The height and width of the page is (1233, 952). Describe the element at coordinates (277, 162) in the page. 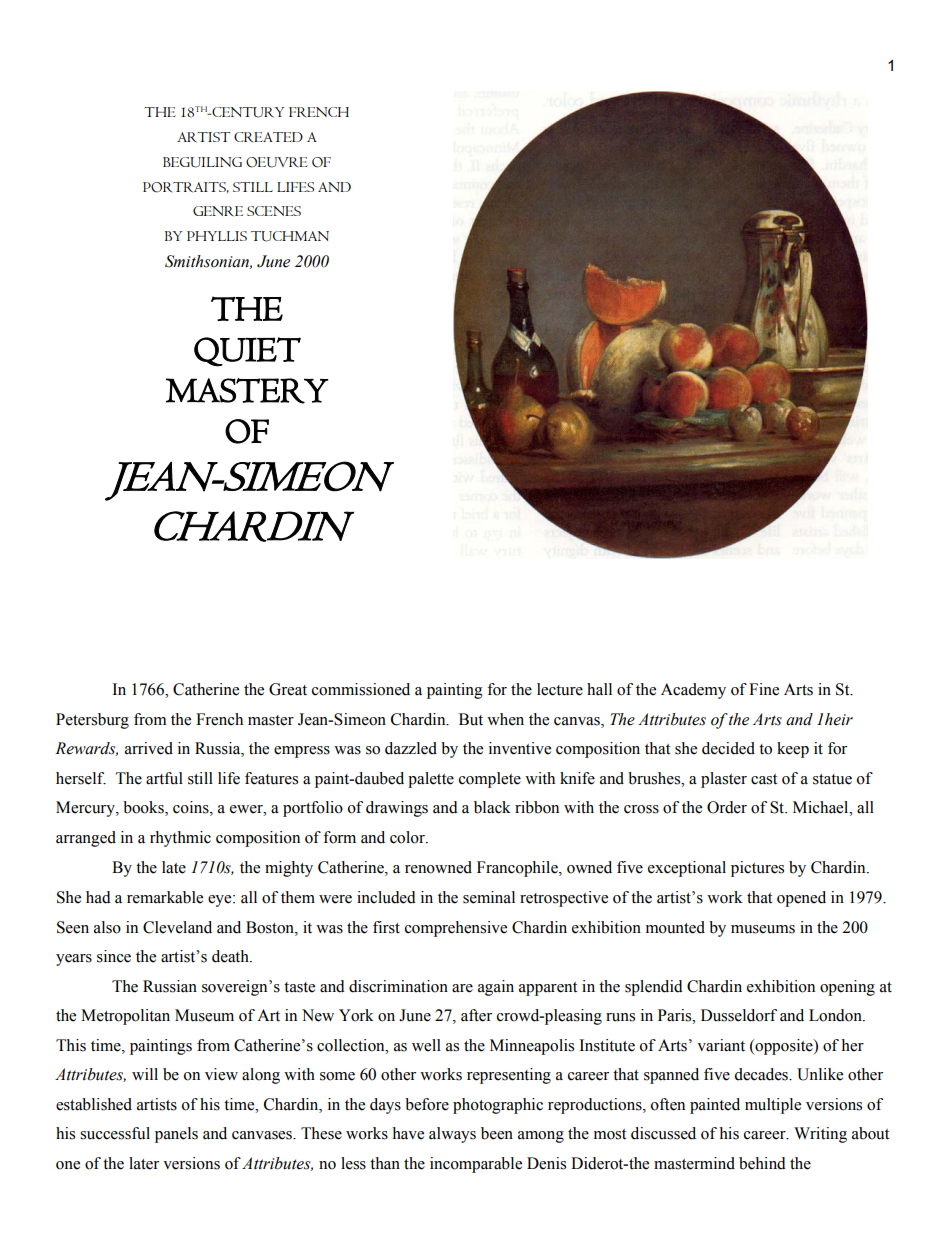

I see `OEUVRE` at that location.
